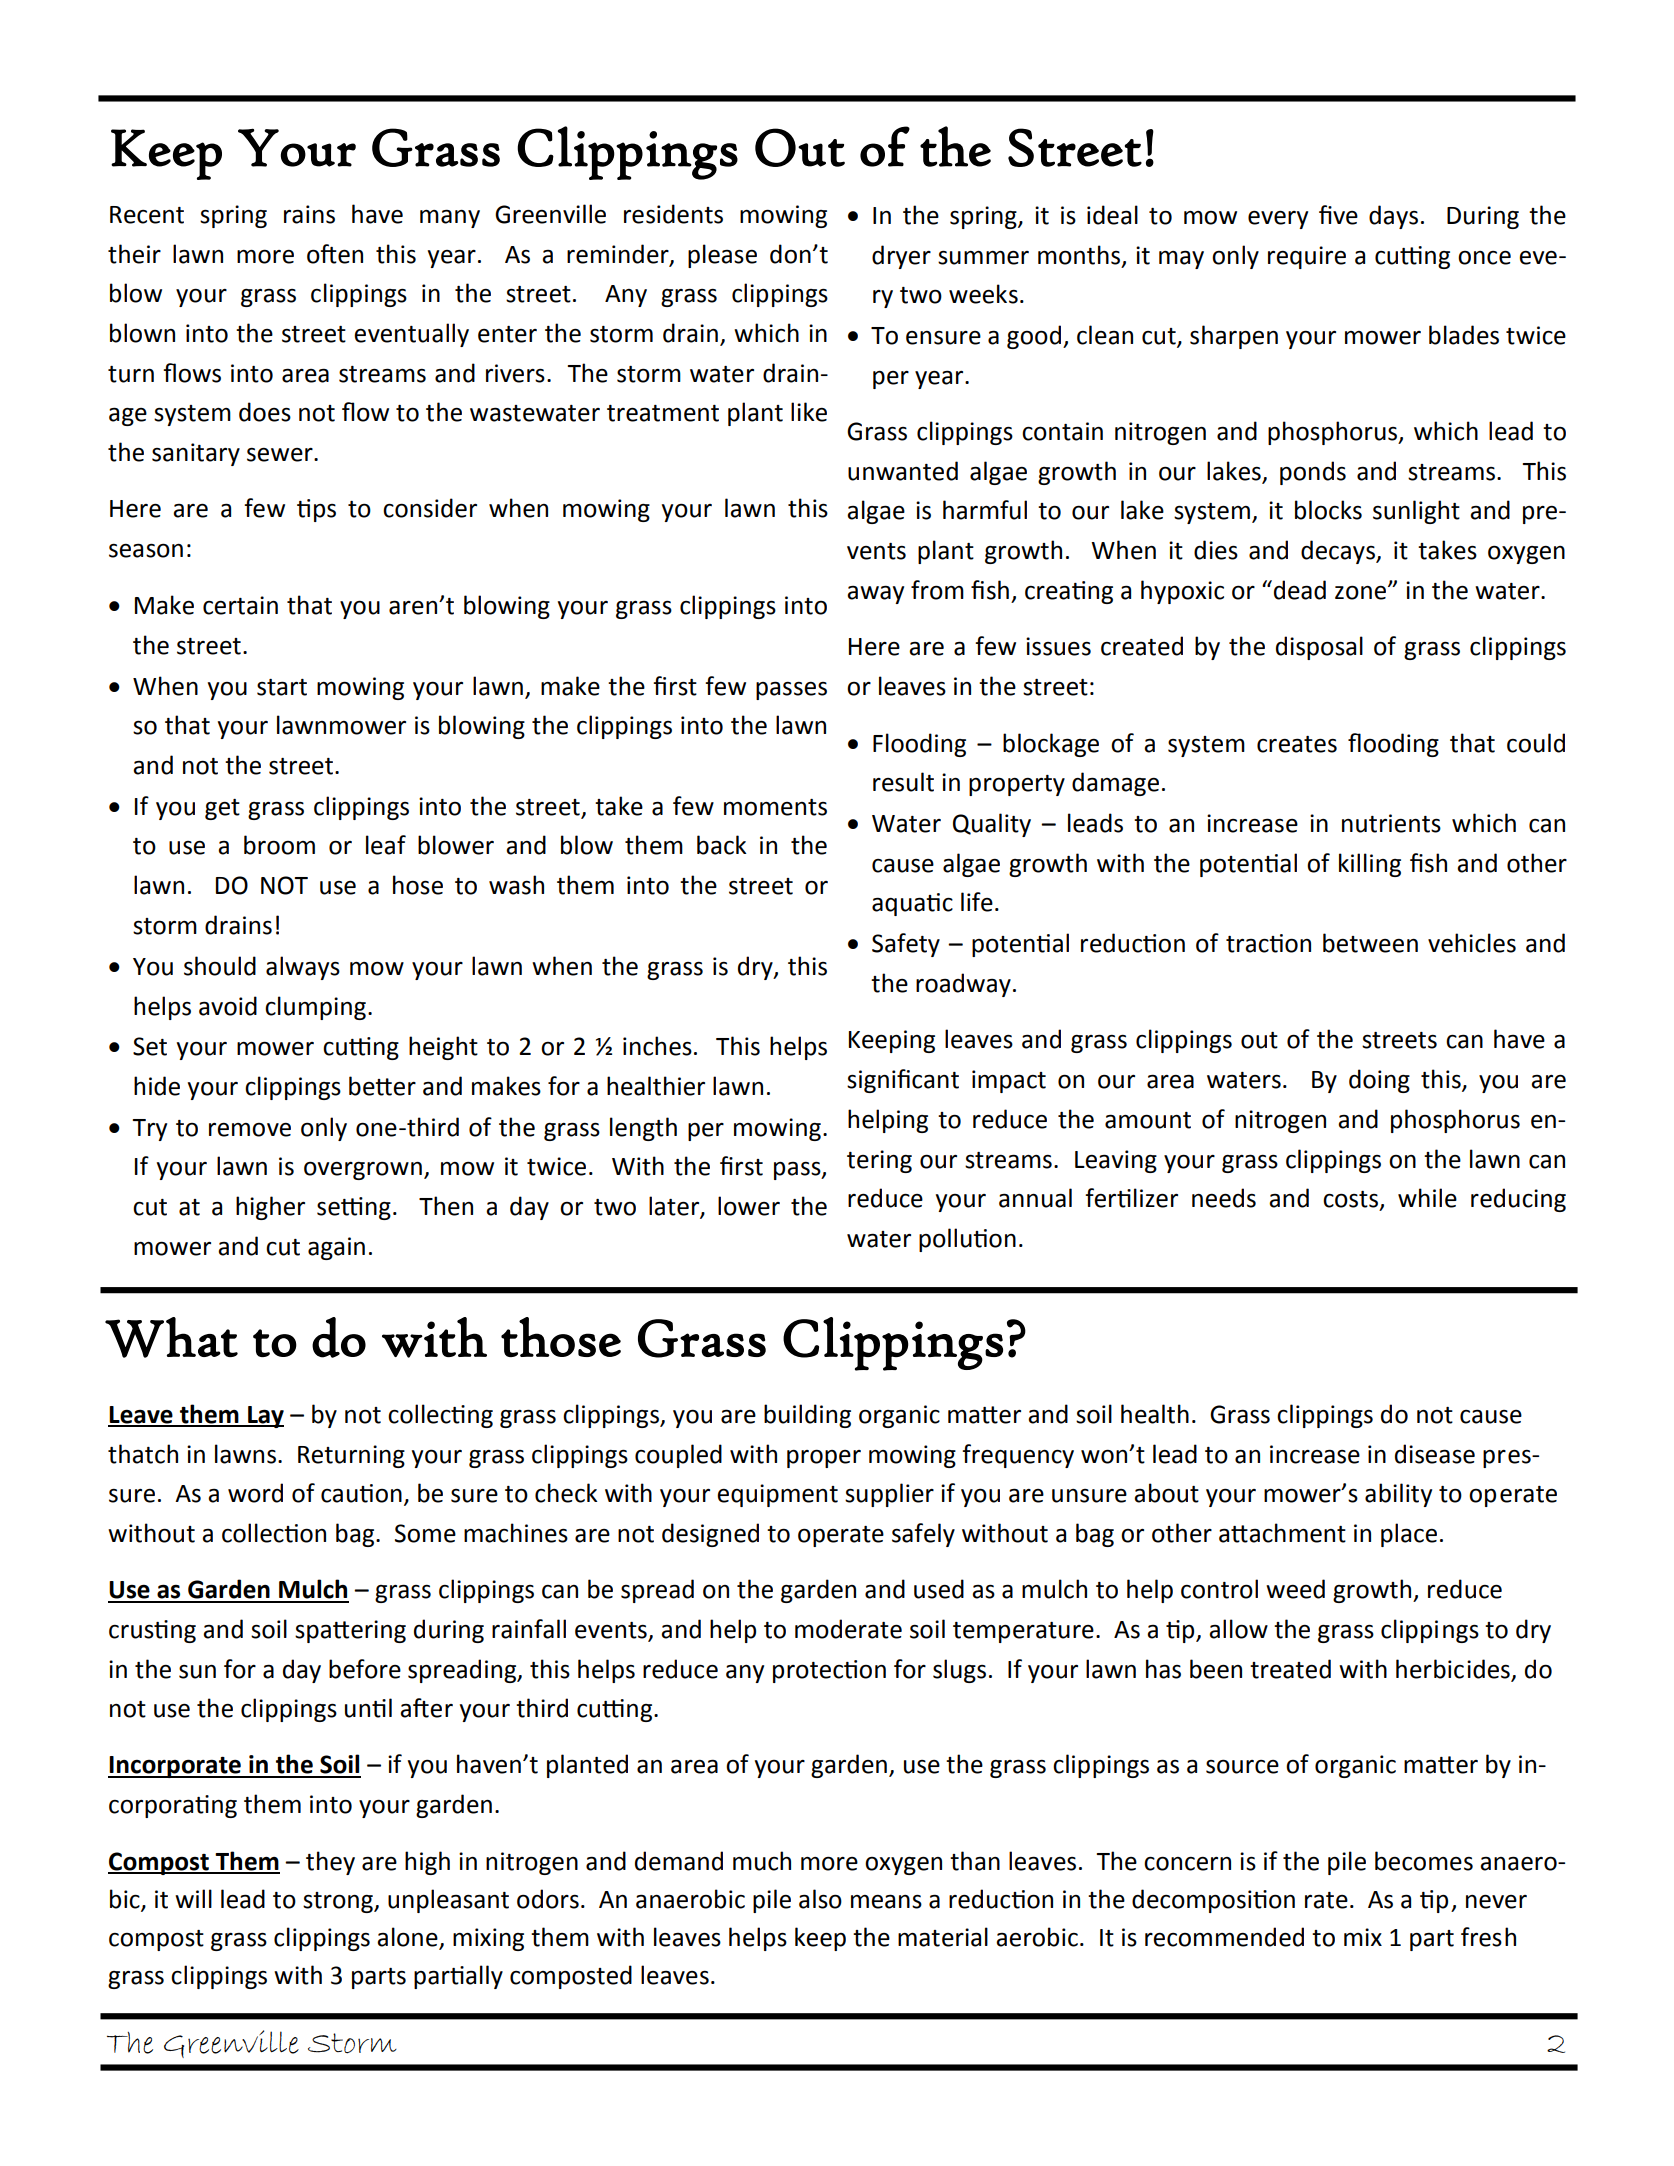 Image resolution: width=1674 pixels, height=2166 pixels. I want to click on supplier, so click(889, 1495).
